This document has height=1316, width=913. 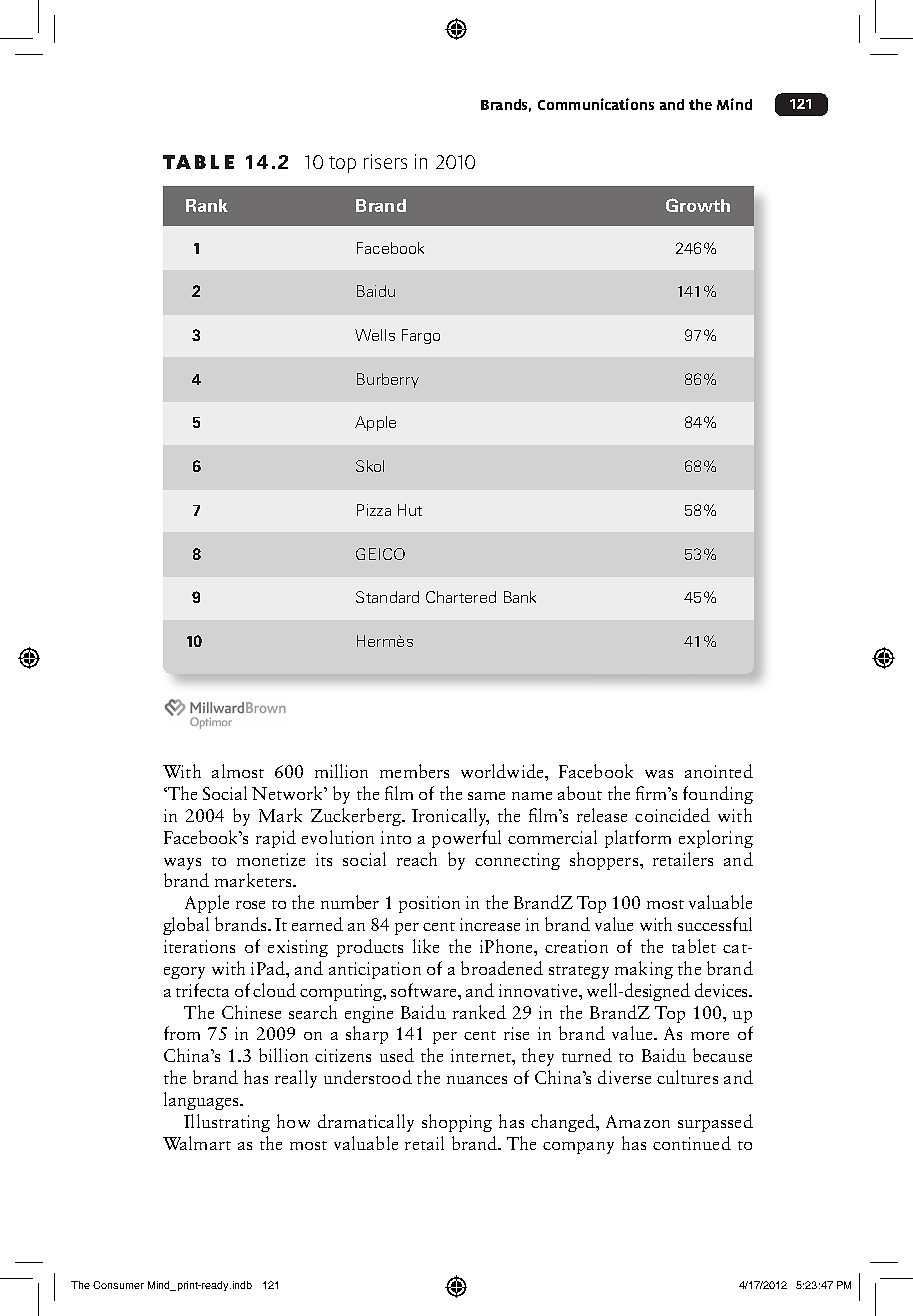 What do you see at coordinates (698, 205) in the document?
I see `Growth` at bounding box center [698, 205].
